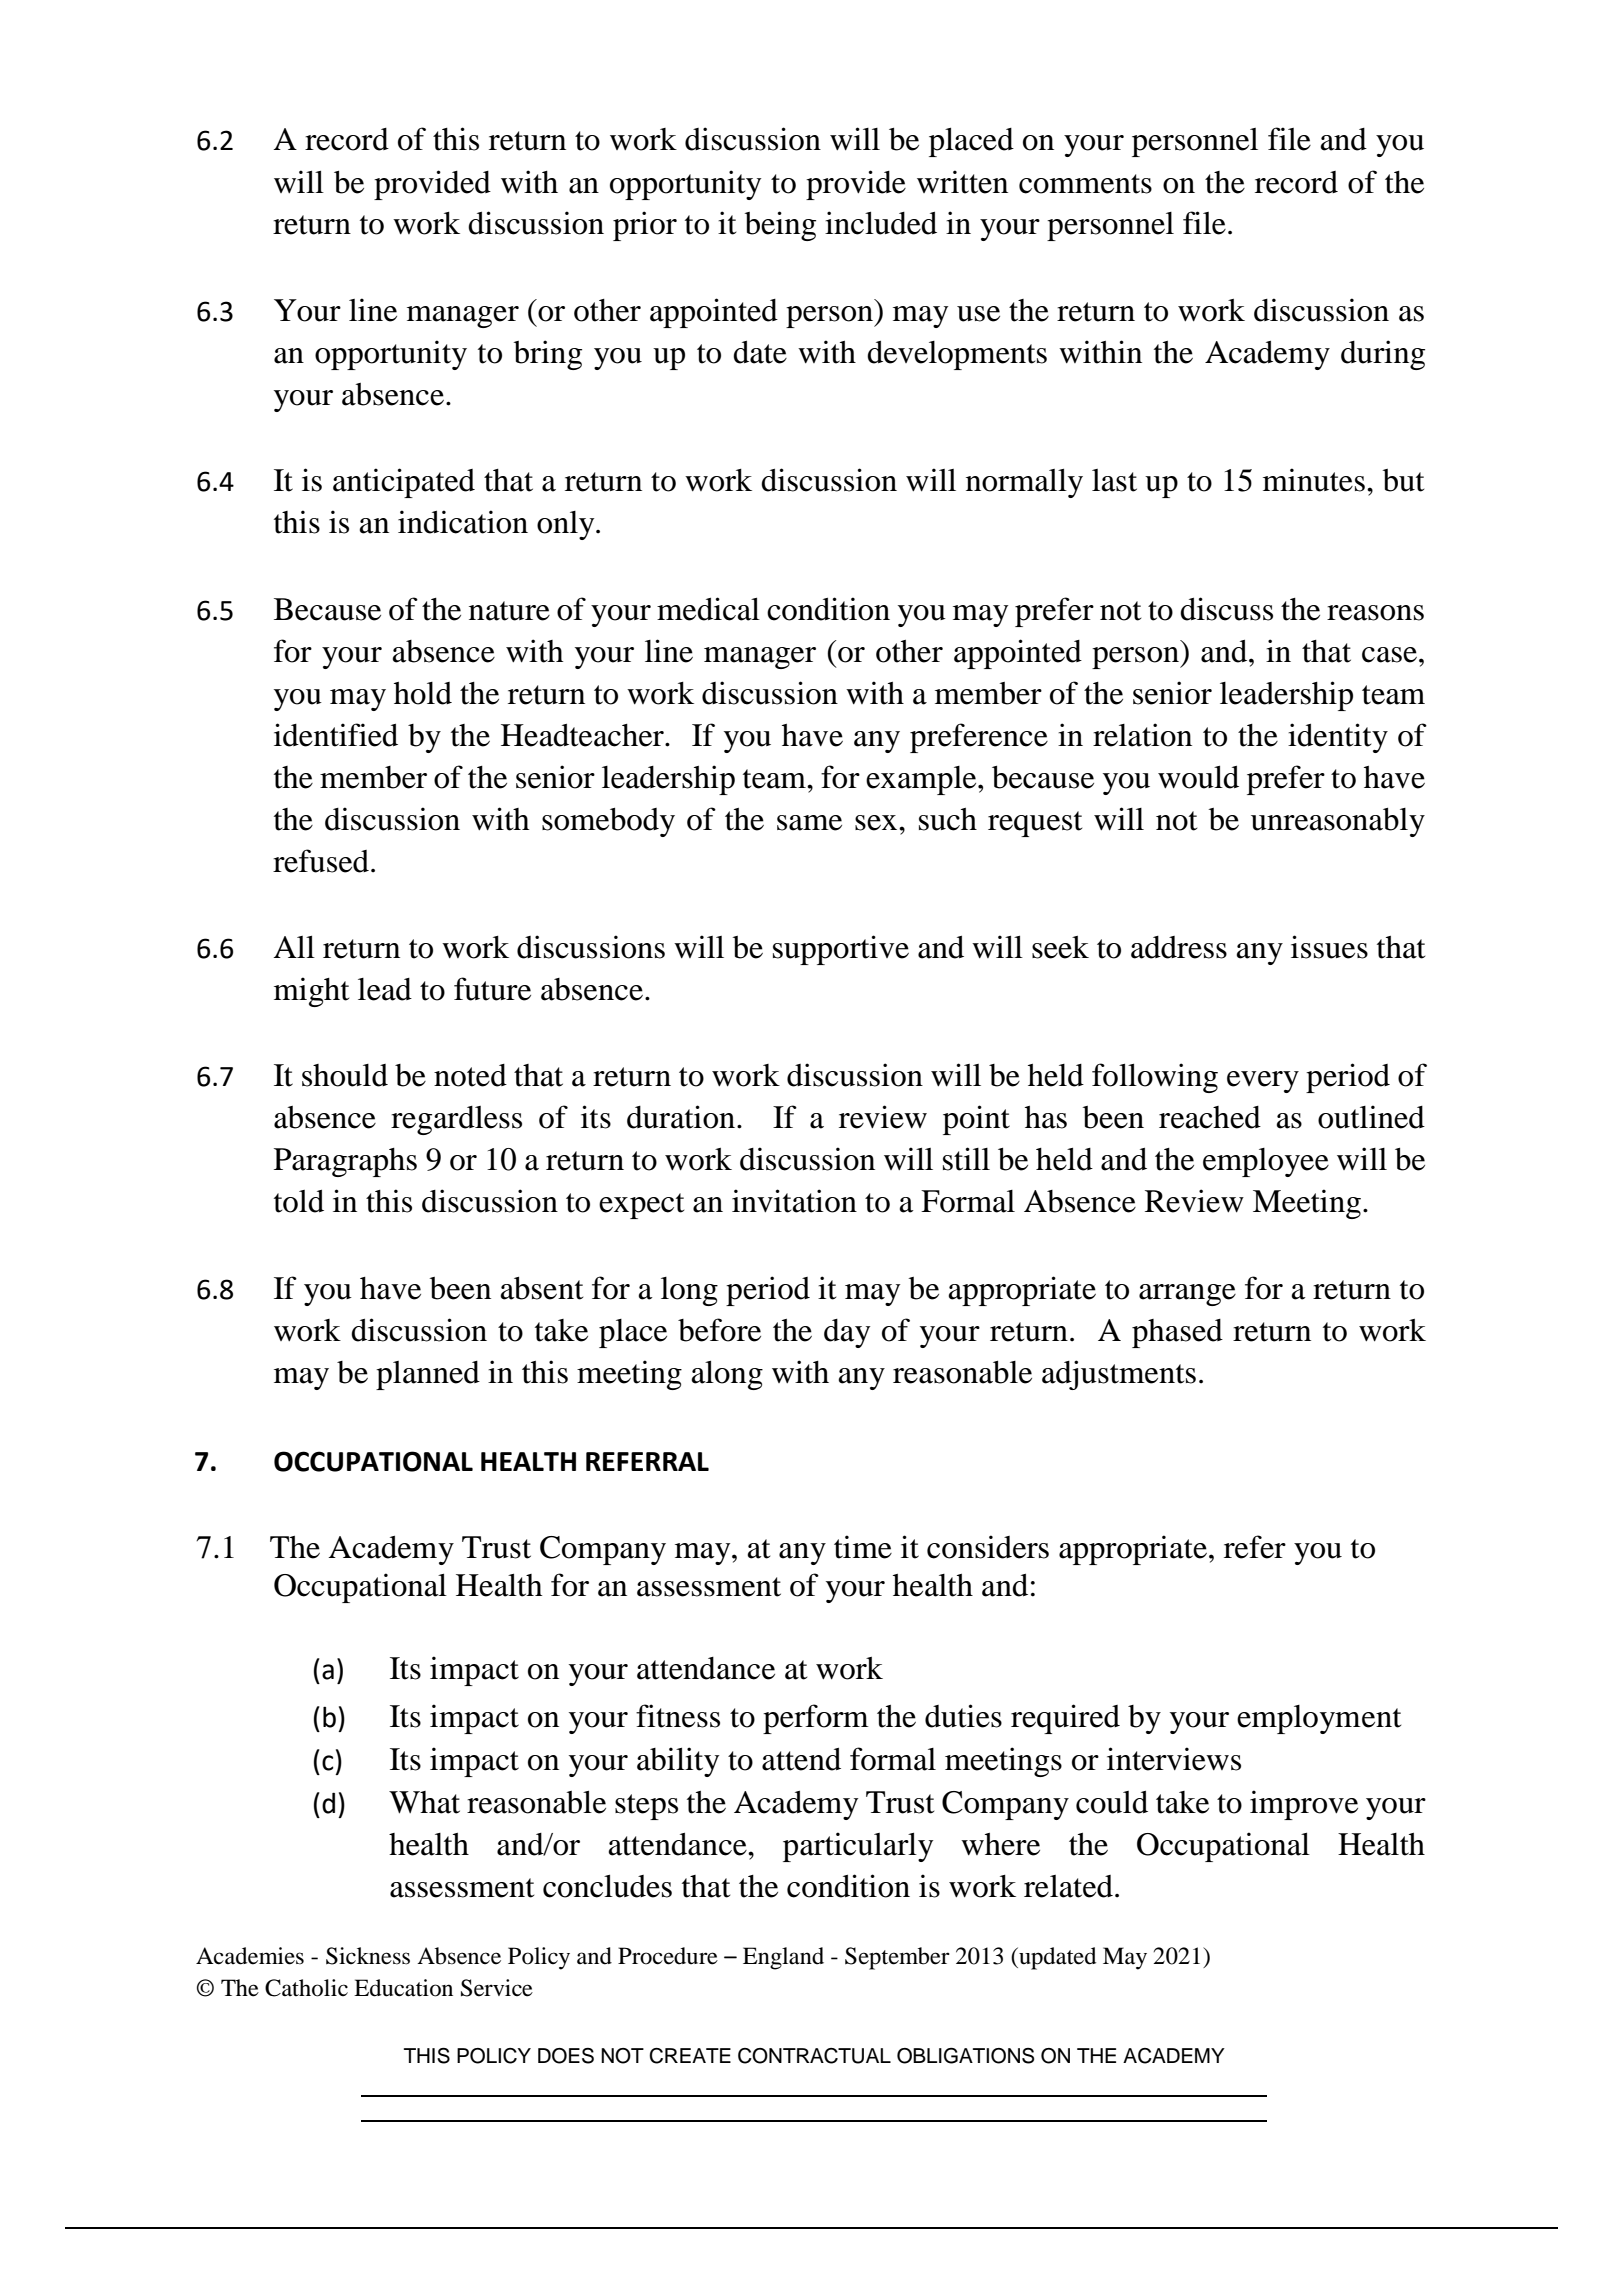 This document has width=1622, height=2294. I want to click on planned, so click(428, 1375).
